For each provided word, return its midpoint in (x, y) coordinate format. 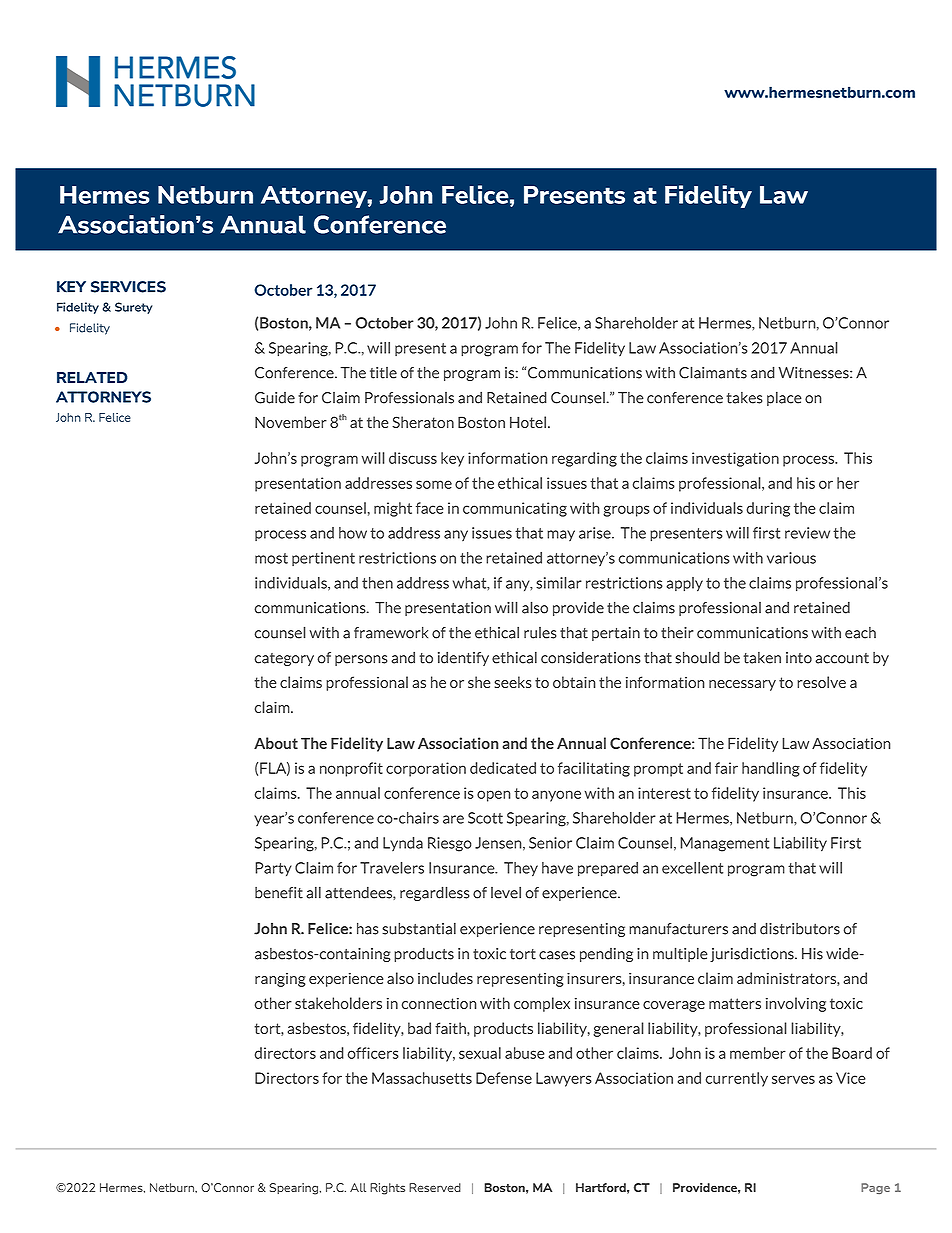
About (276, 743)
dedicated (503, 768)
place (784, 398)
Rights (387, 1189)
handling (771, 769)
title (383, 373)
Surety (134, 308)
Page (875, 1188)
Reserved (435, 1187)
